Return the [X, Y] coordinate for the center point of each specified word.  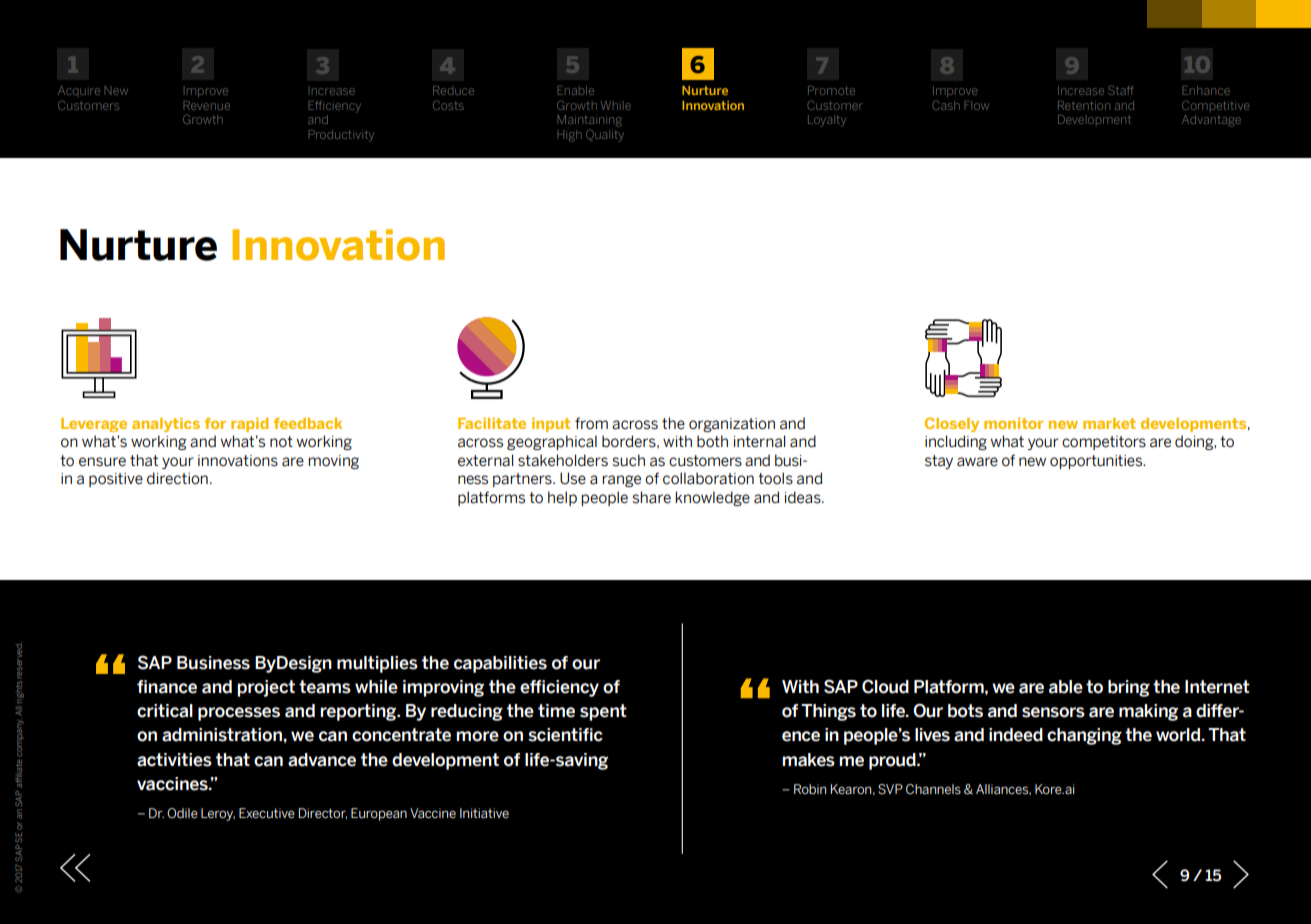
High [569, 136]
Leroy [218, 814]
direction [177, 478]
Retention [1084, 105]
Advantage [1211, 121]
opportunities [1097, 462]
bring [1129, 688]
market [1109, 423]
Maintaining [589, 121]
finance [167, 687]
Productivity [341, 136]
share [651, 497]
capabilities [500, 664]
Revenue [206, 105]
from [591, 423]
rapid [250, 425]
